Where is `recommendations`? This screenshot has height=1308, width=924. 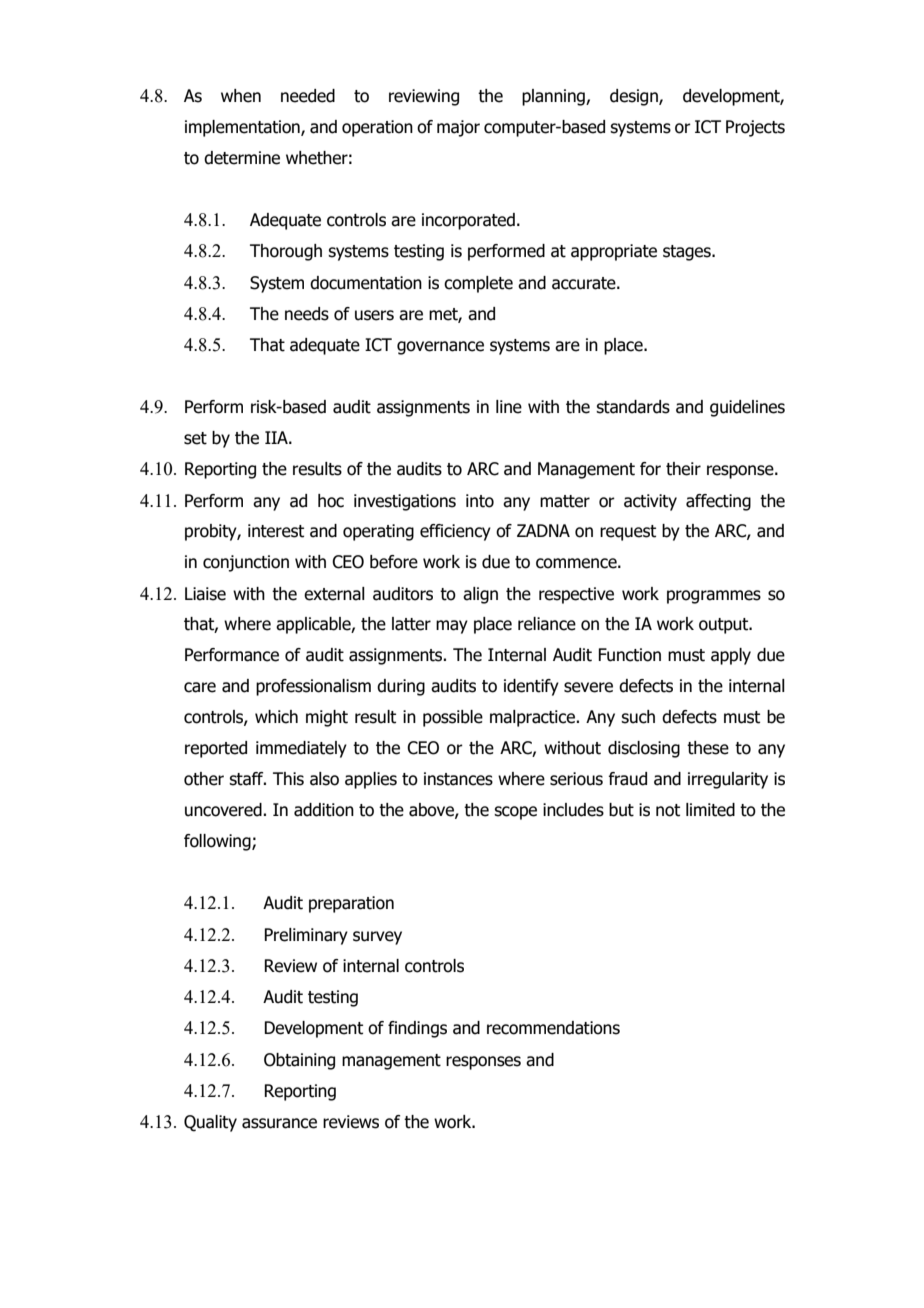 recommendations is located at coordinates (553, 1028).
